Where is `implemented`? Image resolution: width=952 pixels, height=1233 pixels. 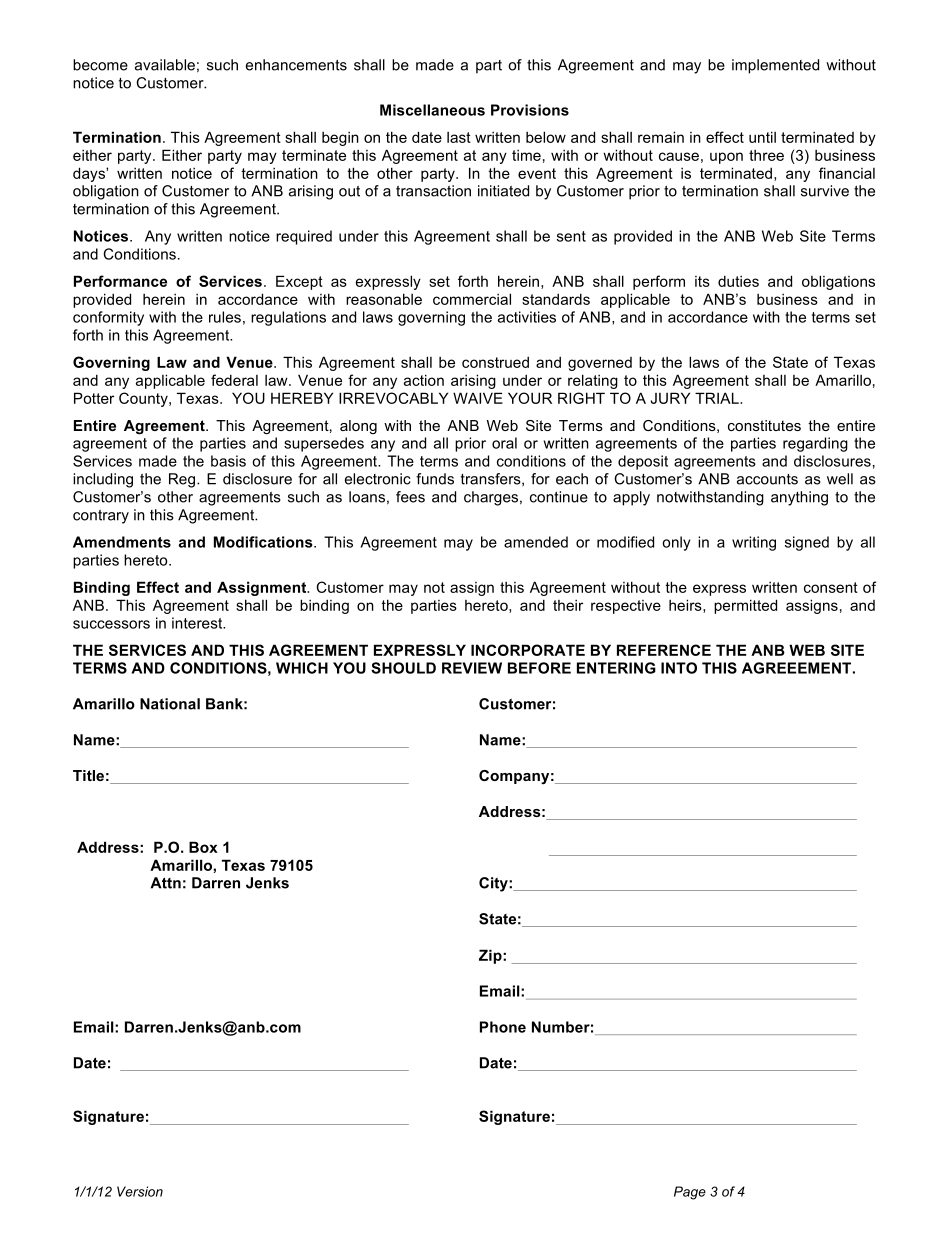 implemented is located at coordinates (775, 66).
